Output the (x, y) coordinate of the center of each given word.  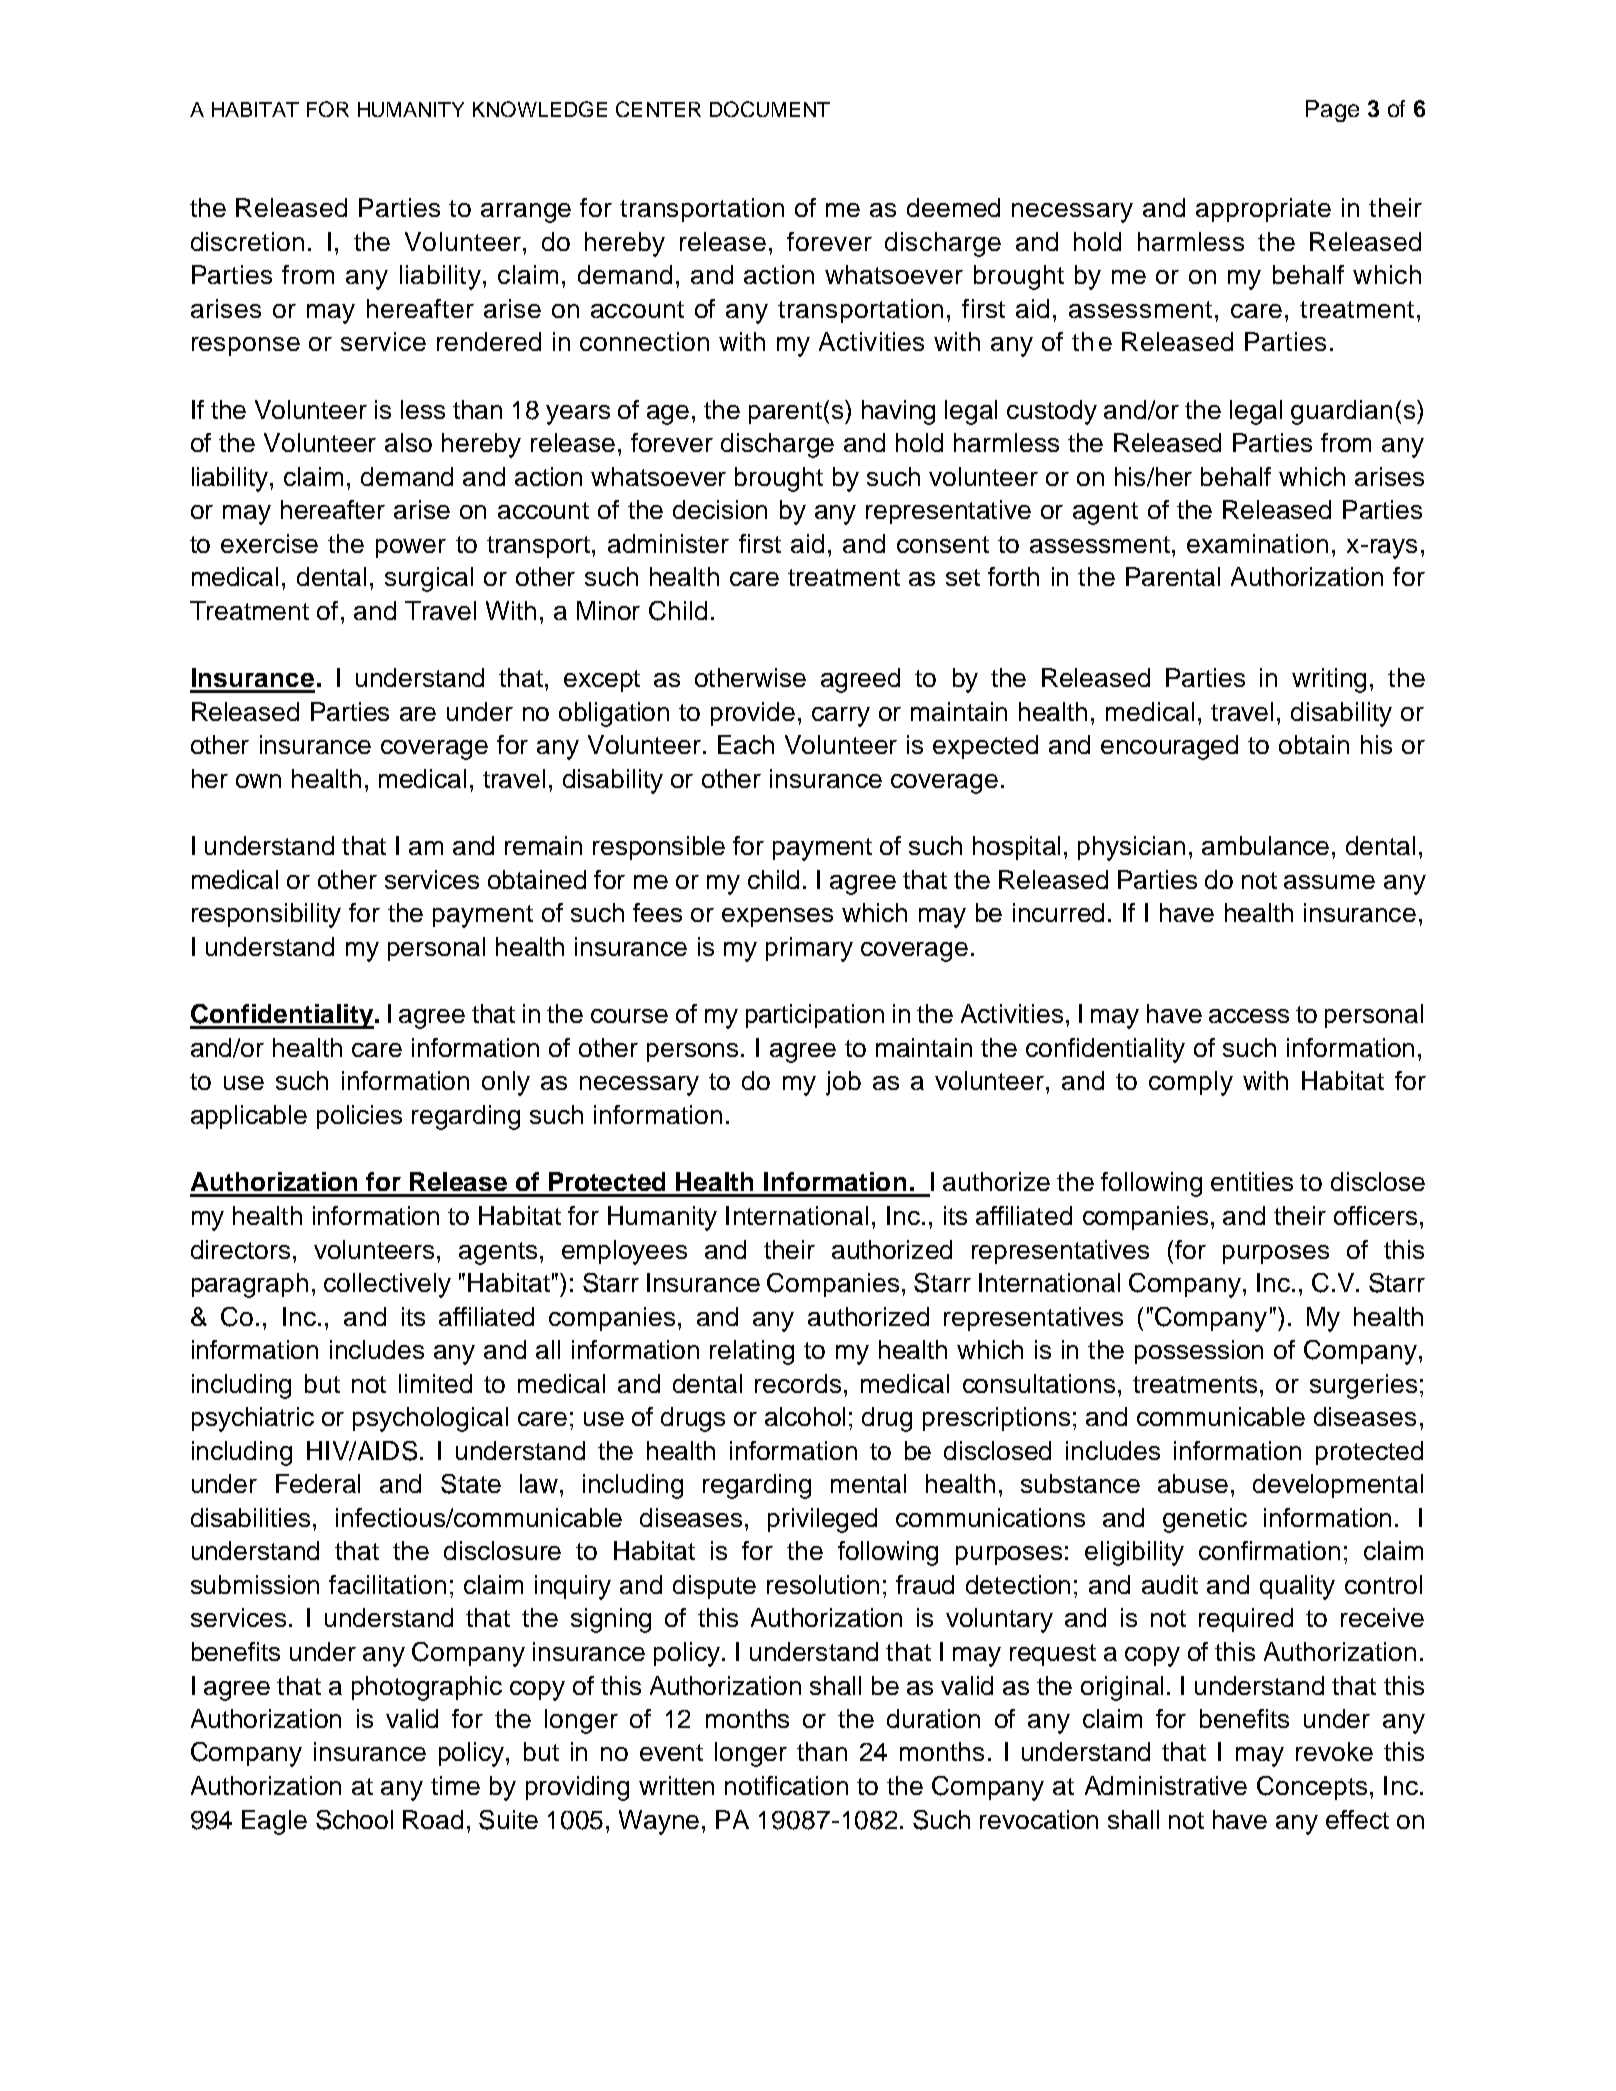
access (1249, 1016)
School (354, 1820)
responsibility (266, 915)
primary (809, 949)
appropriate (1263, 210)
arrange (526, 213)
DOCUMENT (770, 109)
